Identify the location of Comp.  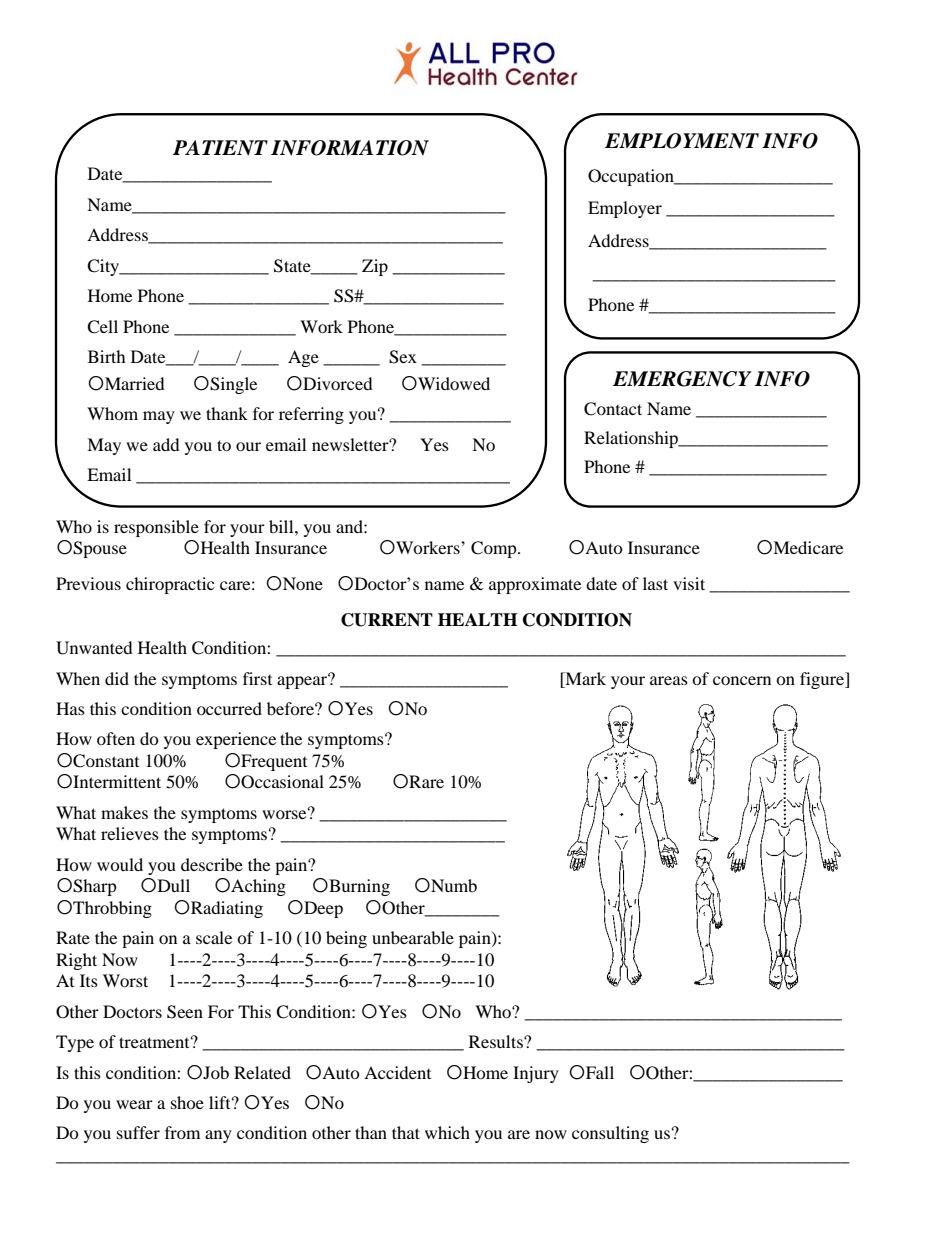
(495, 549).
